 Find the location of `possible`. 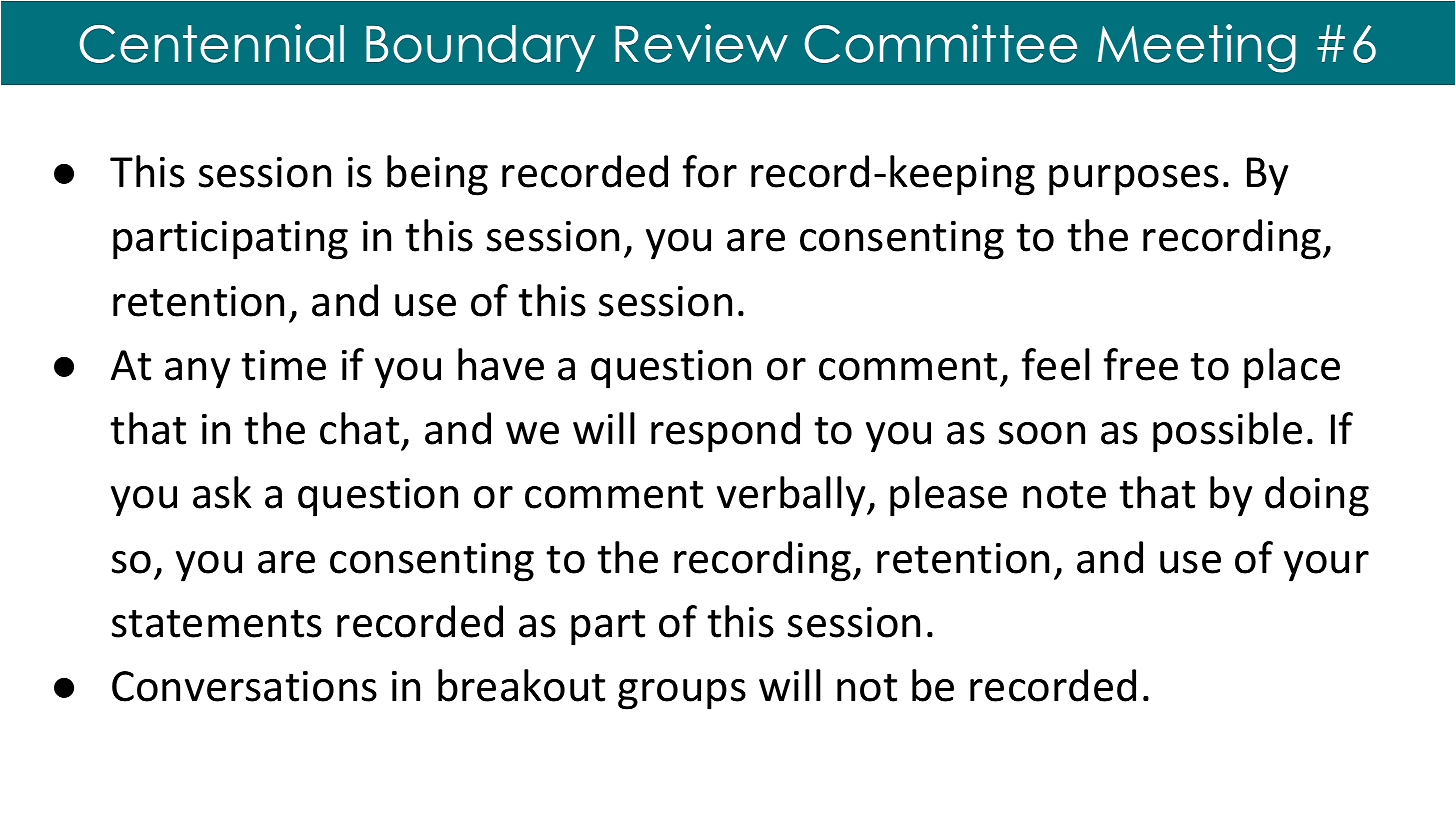

possible is located at coordinates (1227, 432).
